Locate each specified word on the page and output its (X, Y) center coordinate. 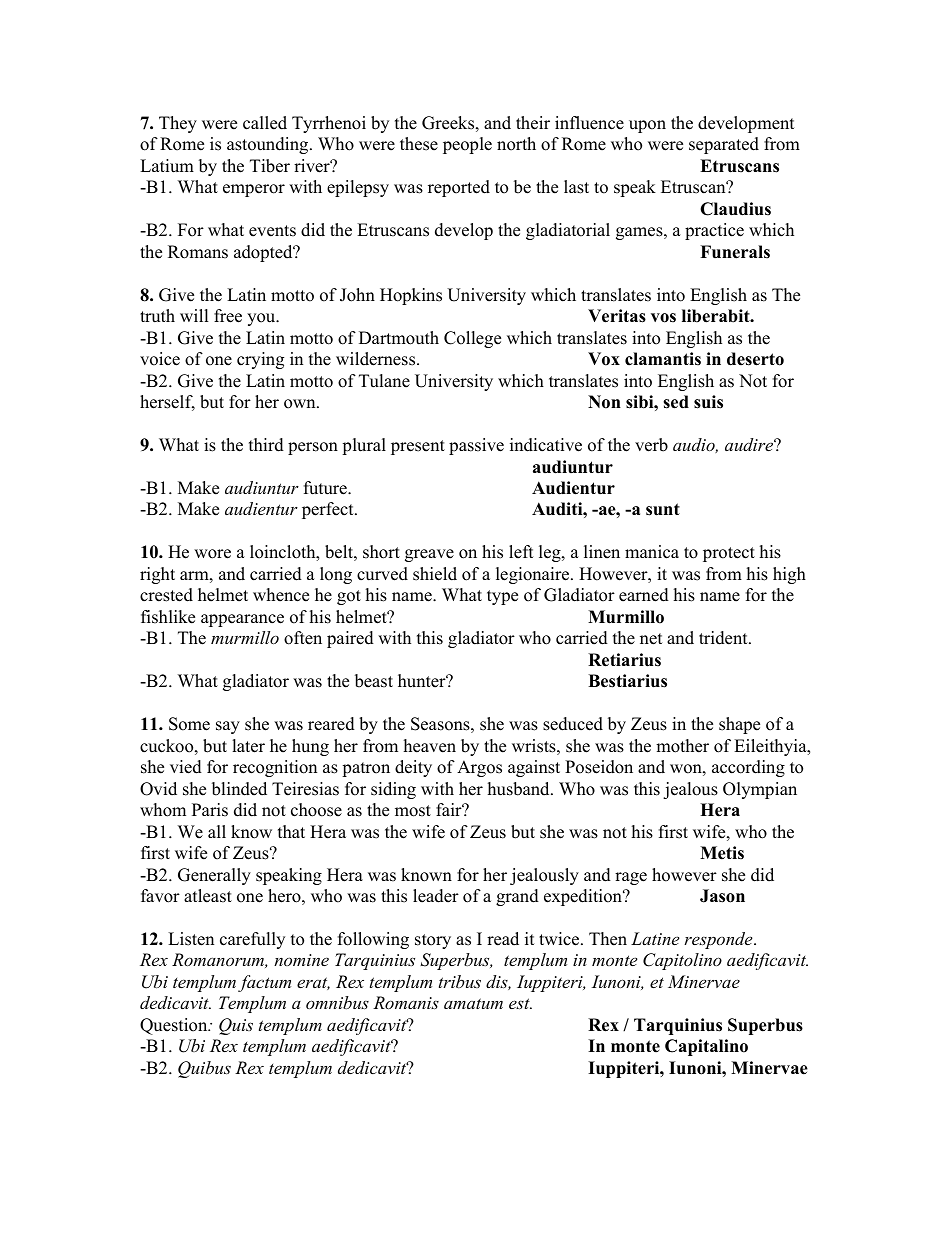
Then (608, 939)
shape (739, 725)
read (503, 939)
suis (708, 402)
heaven (430, 746)
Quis (236, 1026)
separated (724, 145)
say (228, 727)
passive (476, 446)
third (266, 445)
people (467, 145)
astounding (269, 145)
